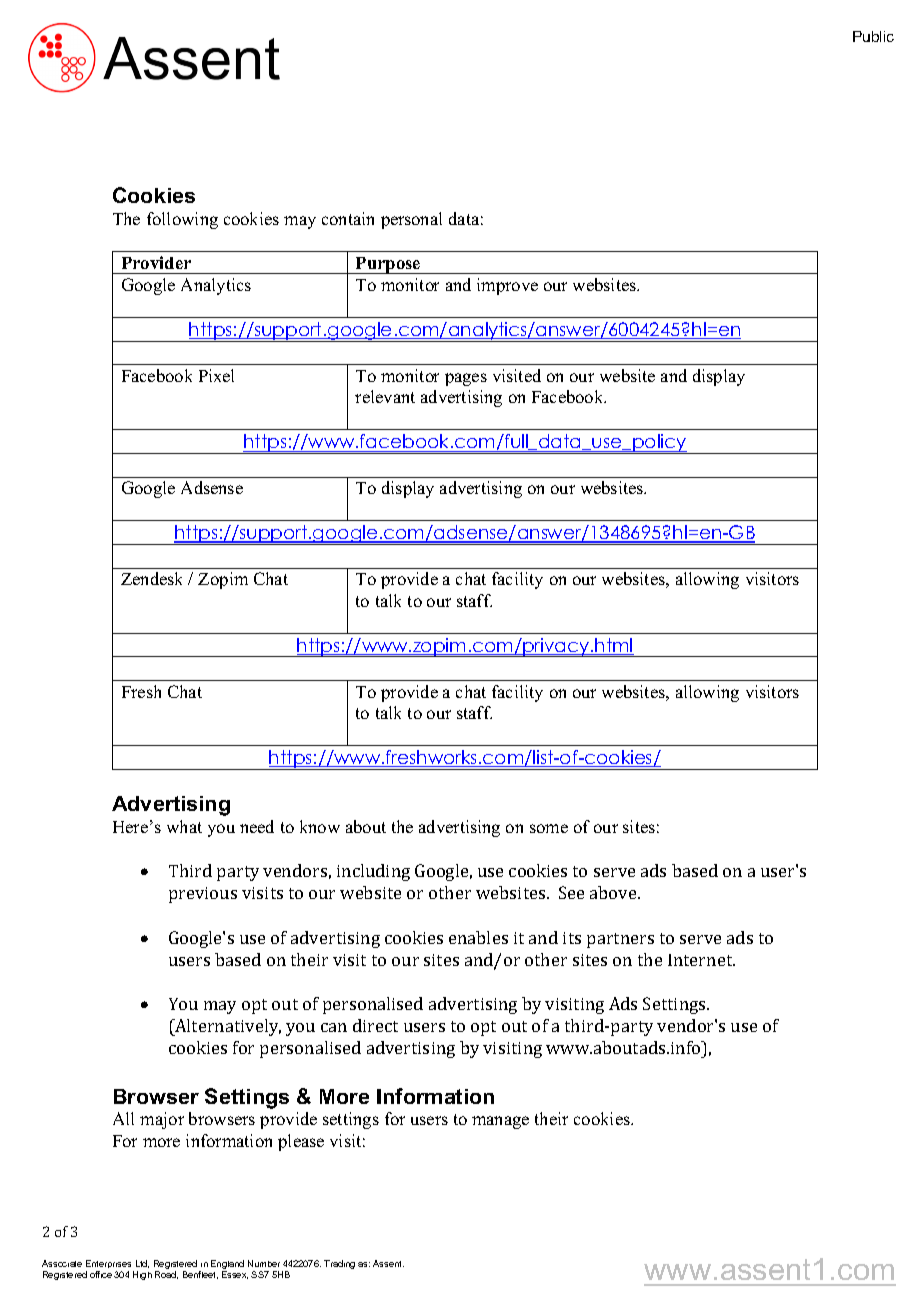 Image resolution: width=924 pixels, height=1308 pixels. What do you see at coordinates (203, 895) in the screenshot?
I see `previous` at bounding box center [203, 895].
